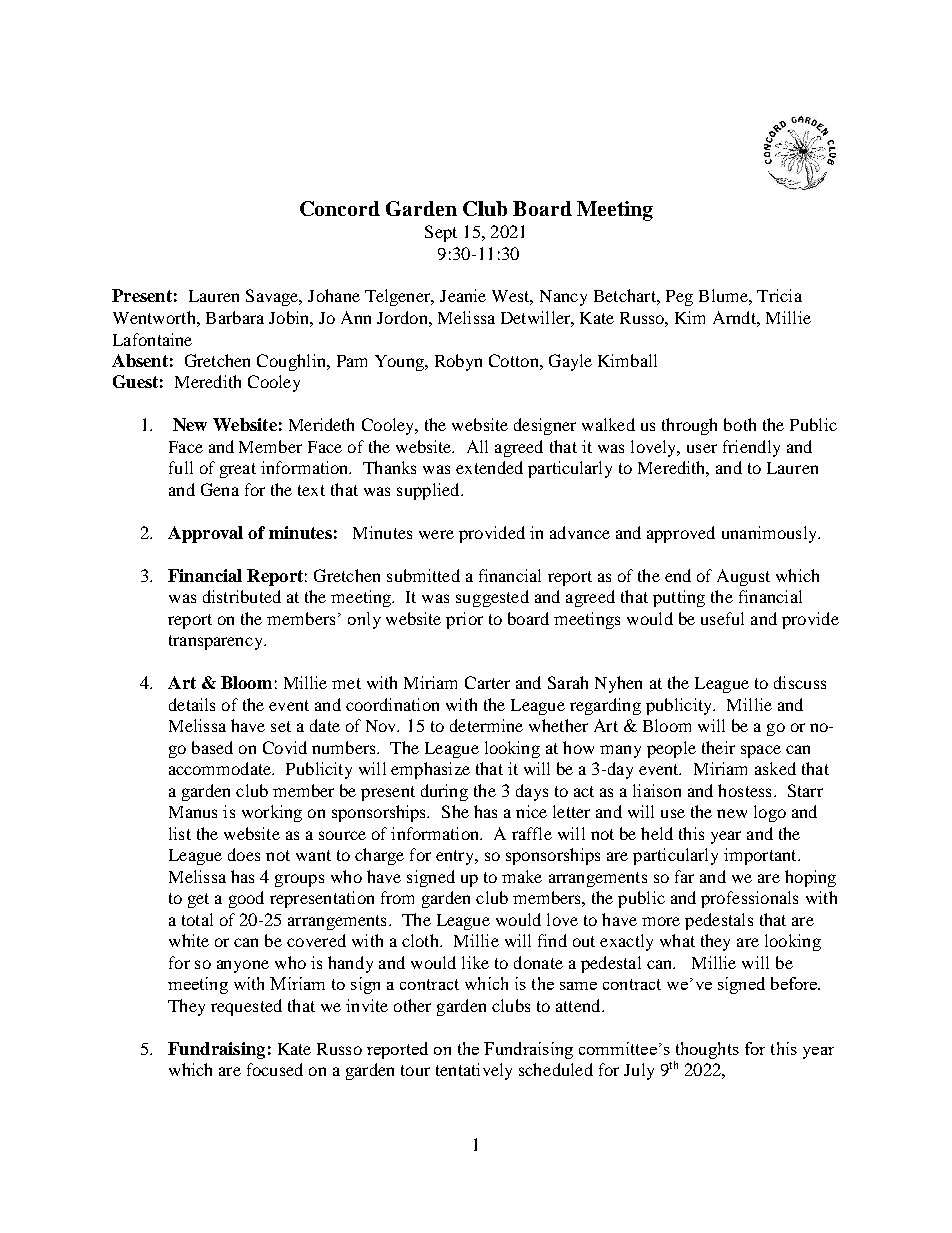  What do you see at coordinates (193, 812) in the screenshot?
I see `Manus` at bounding box center [193, 812].
